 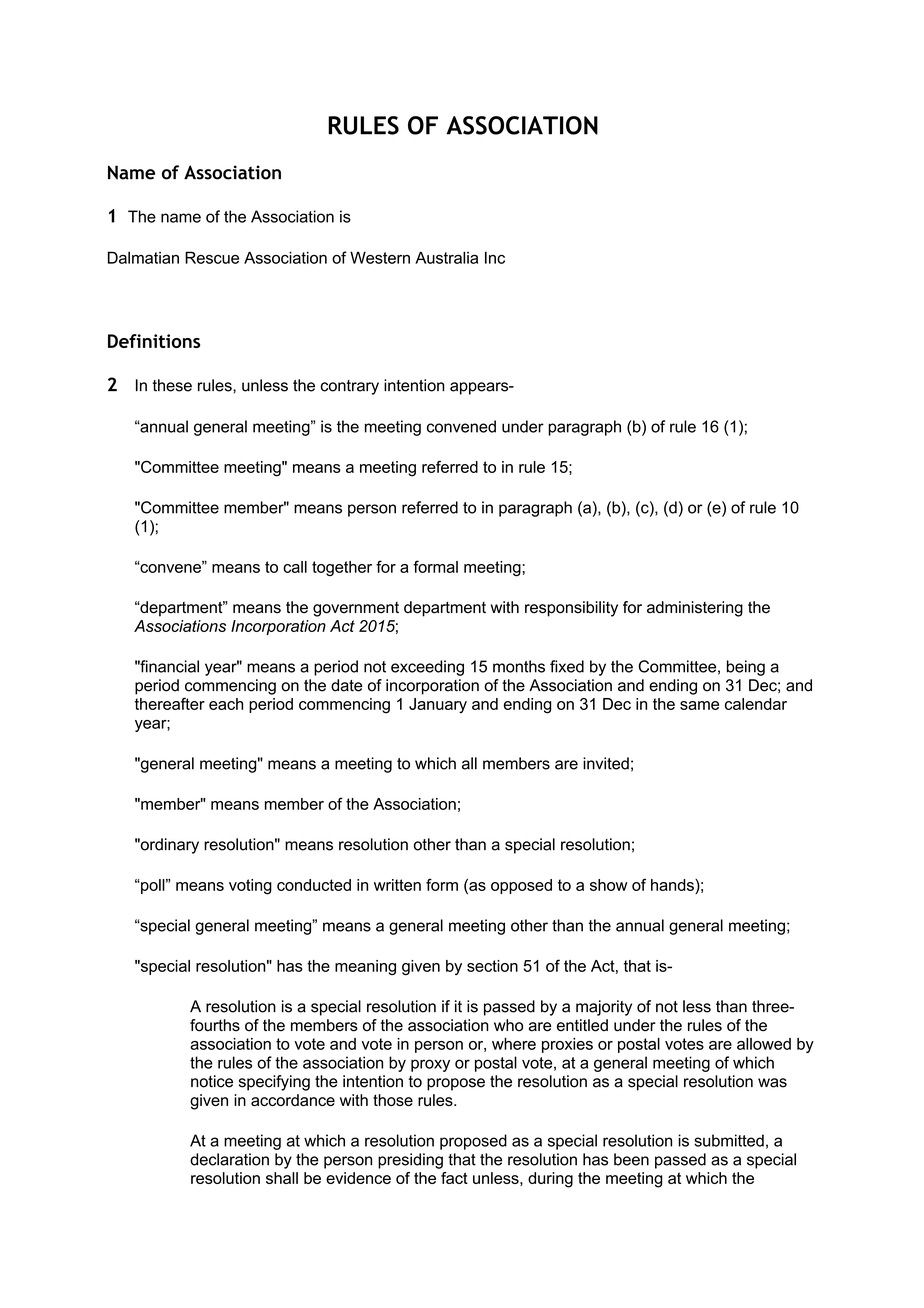 I want to click on fact, so click(x=454, y=1178).
